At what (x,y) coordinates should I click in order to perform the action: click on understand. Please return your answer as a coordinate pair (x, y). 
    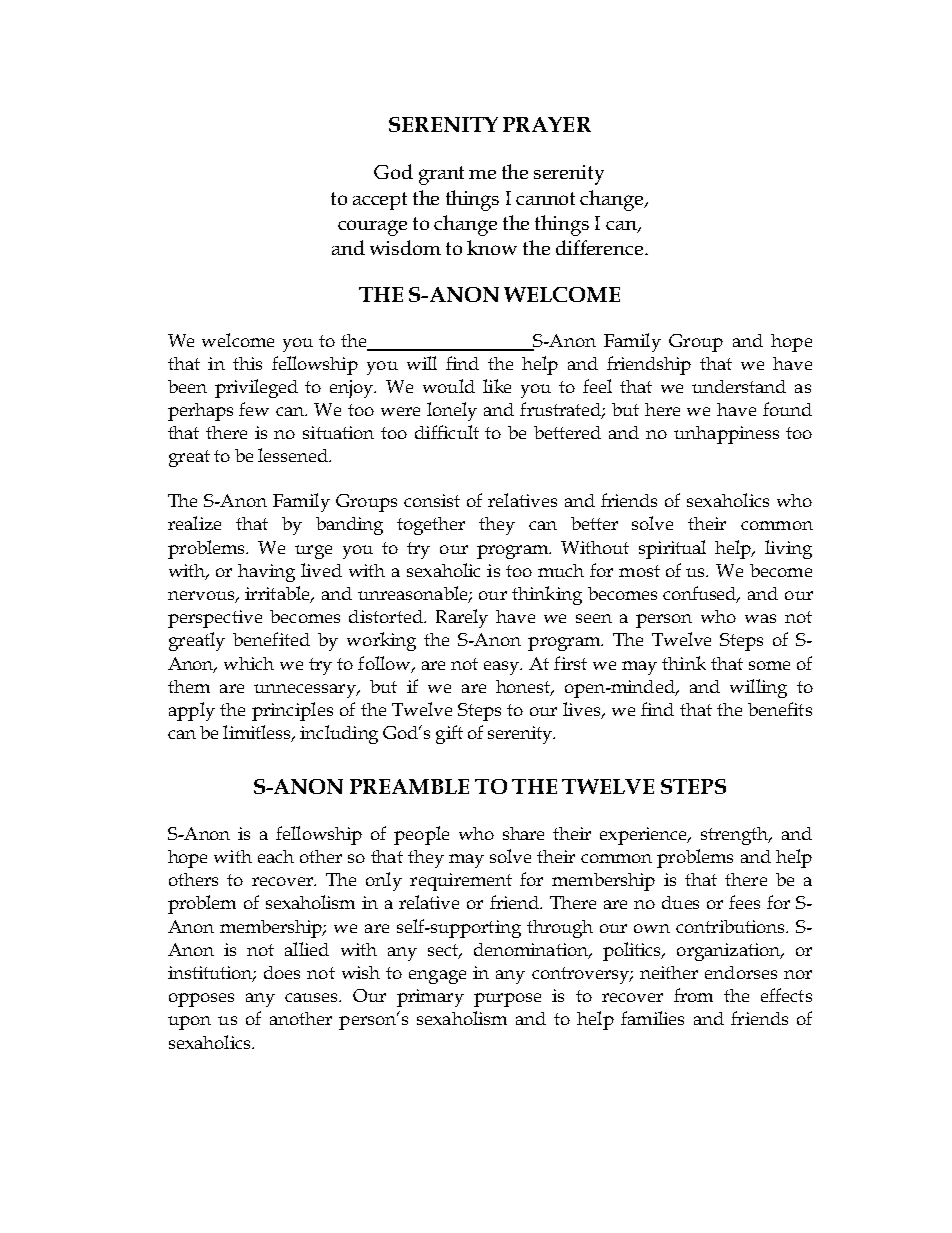
    Looking at the image, I should click on (739, 386).
